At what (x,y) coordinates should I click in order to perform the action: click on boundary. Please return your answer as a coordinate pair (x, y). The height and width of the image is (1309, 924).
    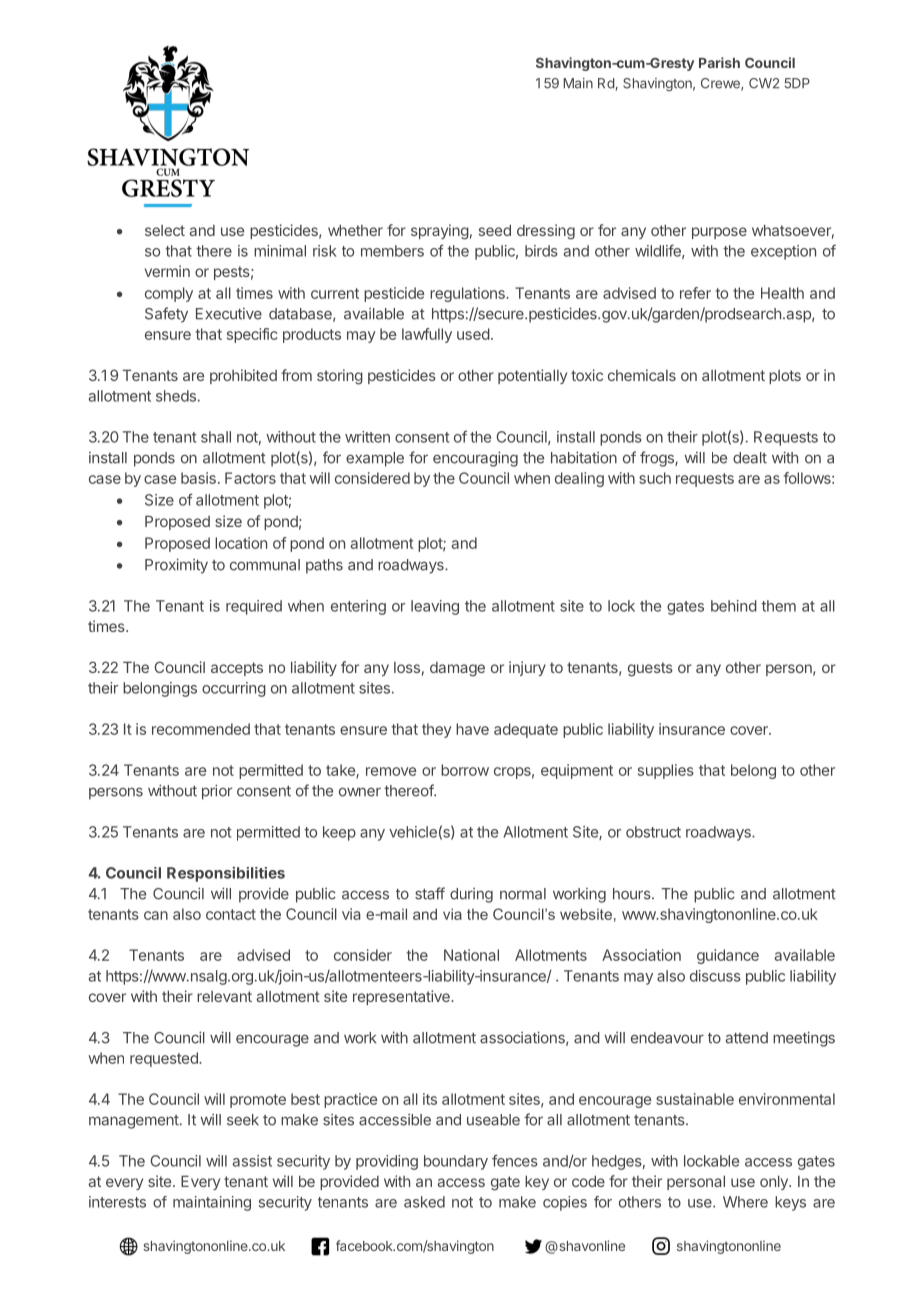
    Looking at the image, I should click on (456, 1162).
